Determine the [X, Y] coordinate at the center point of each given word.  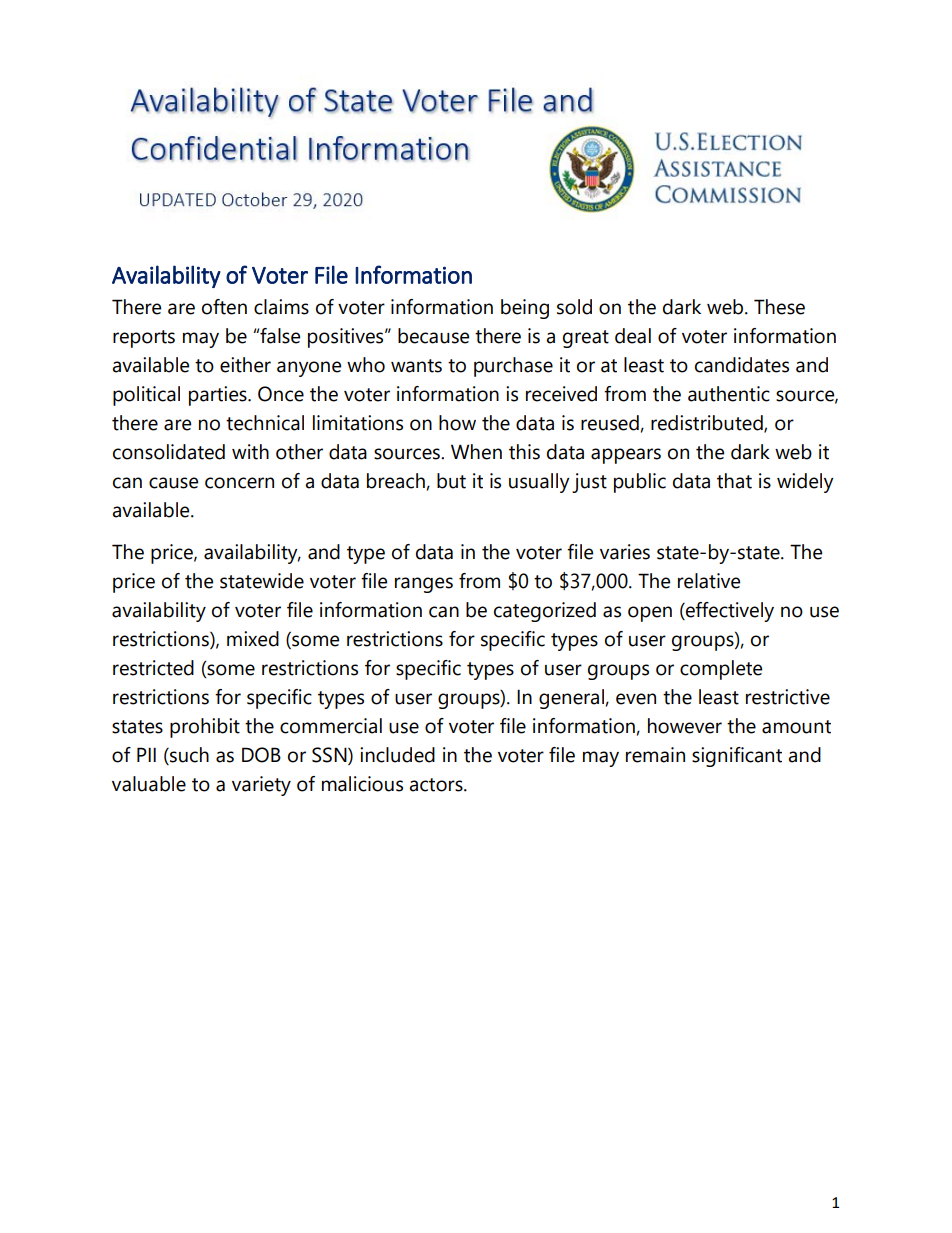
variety [261, 786]
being [525, 309]
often [224, 307]
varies [625, 552]
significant [737, 757]
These [779, 307]
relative [709, 581]
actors [437, 785]
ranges [424, 585]
